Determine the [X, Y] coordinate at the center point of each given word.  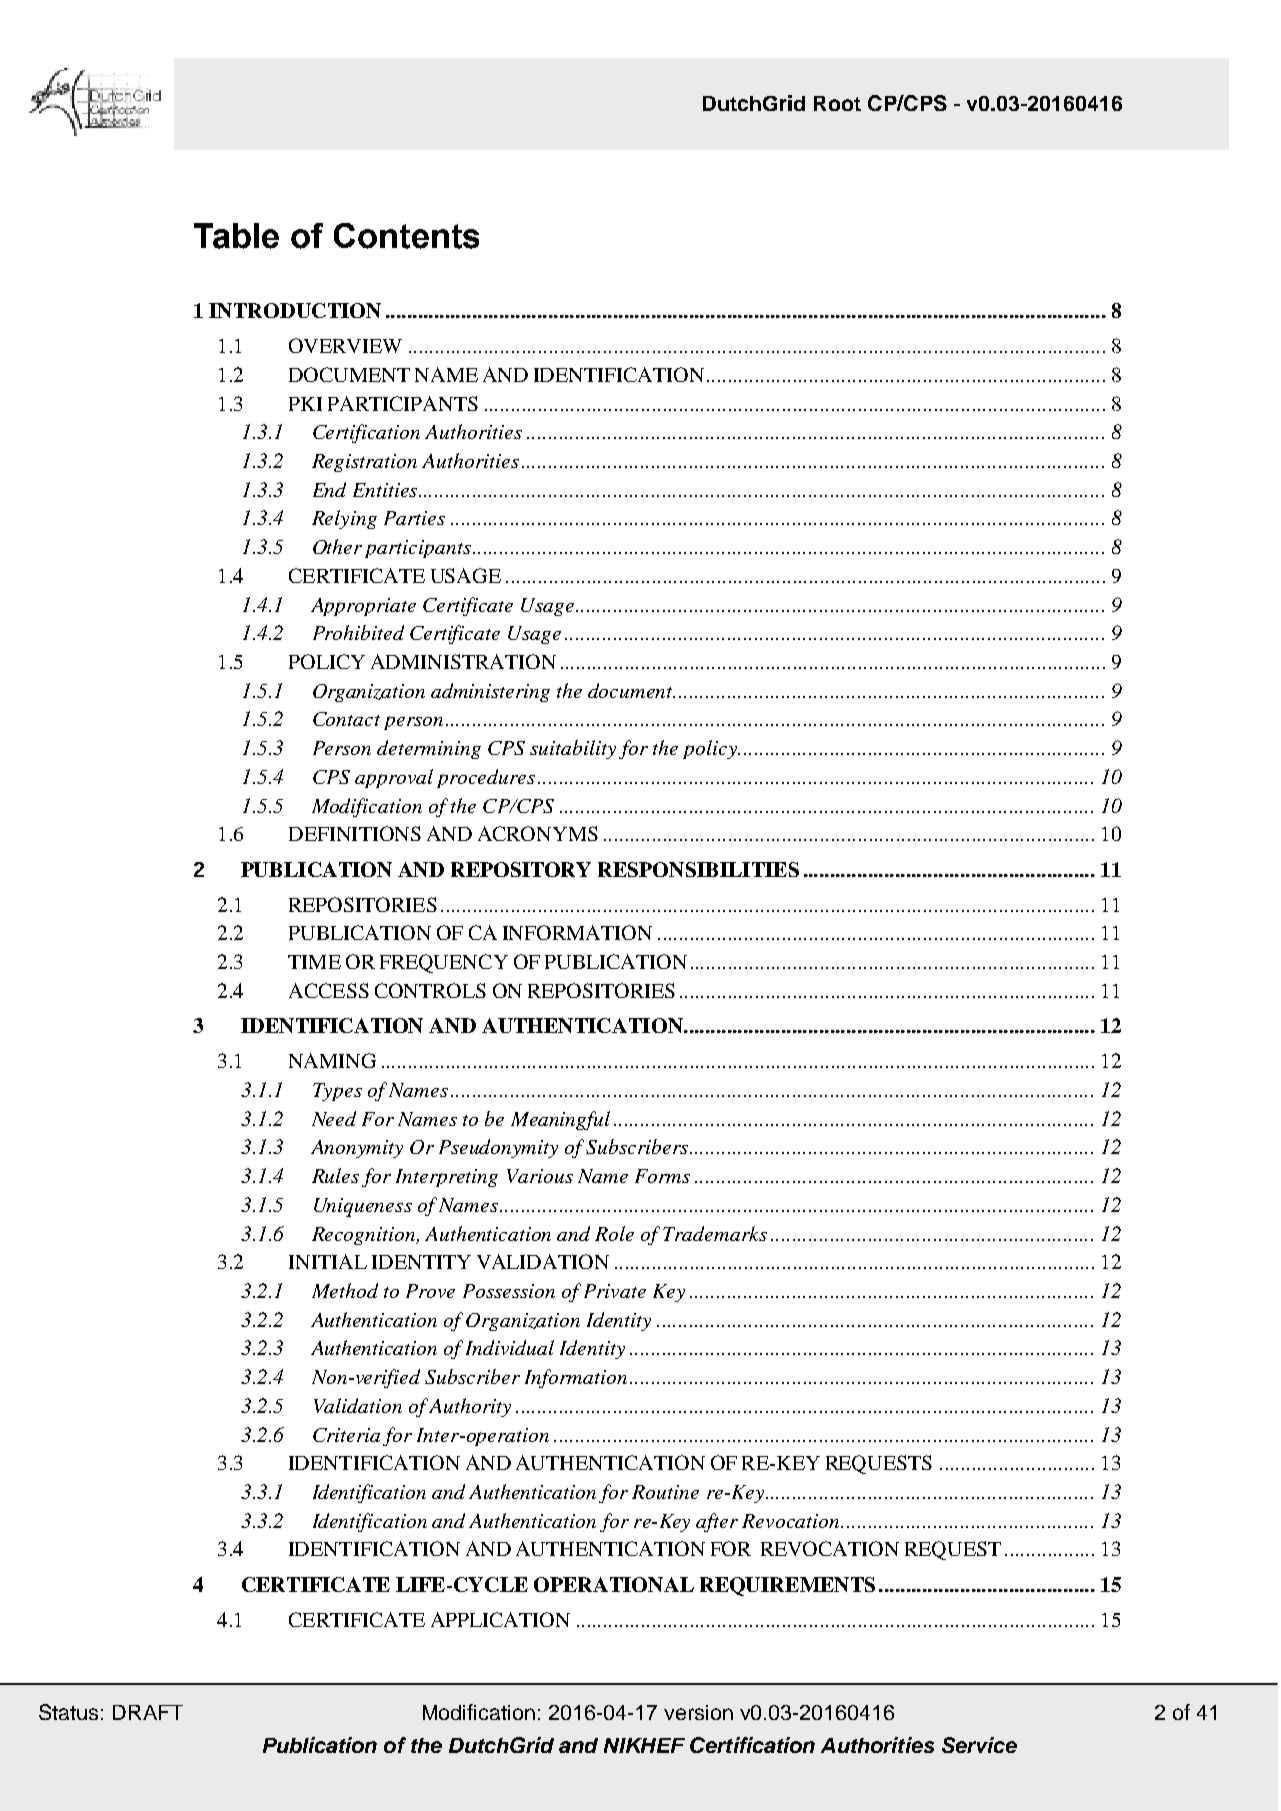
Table [236, 236]
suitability [573, 749]
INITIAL [328, 1261]
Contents [406, 236]
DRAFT [148, 1712]
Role [614, 1233]
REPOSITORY [521, 869]
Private [615, 1291]
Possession [509, 1291]
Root [837, 103]
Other [337, 546]
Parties [414, 518]
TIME [314, 962]
